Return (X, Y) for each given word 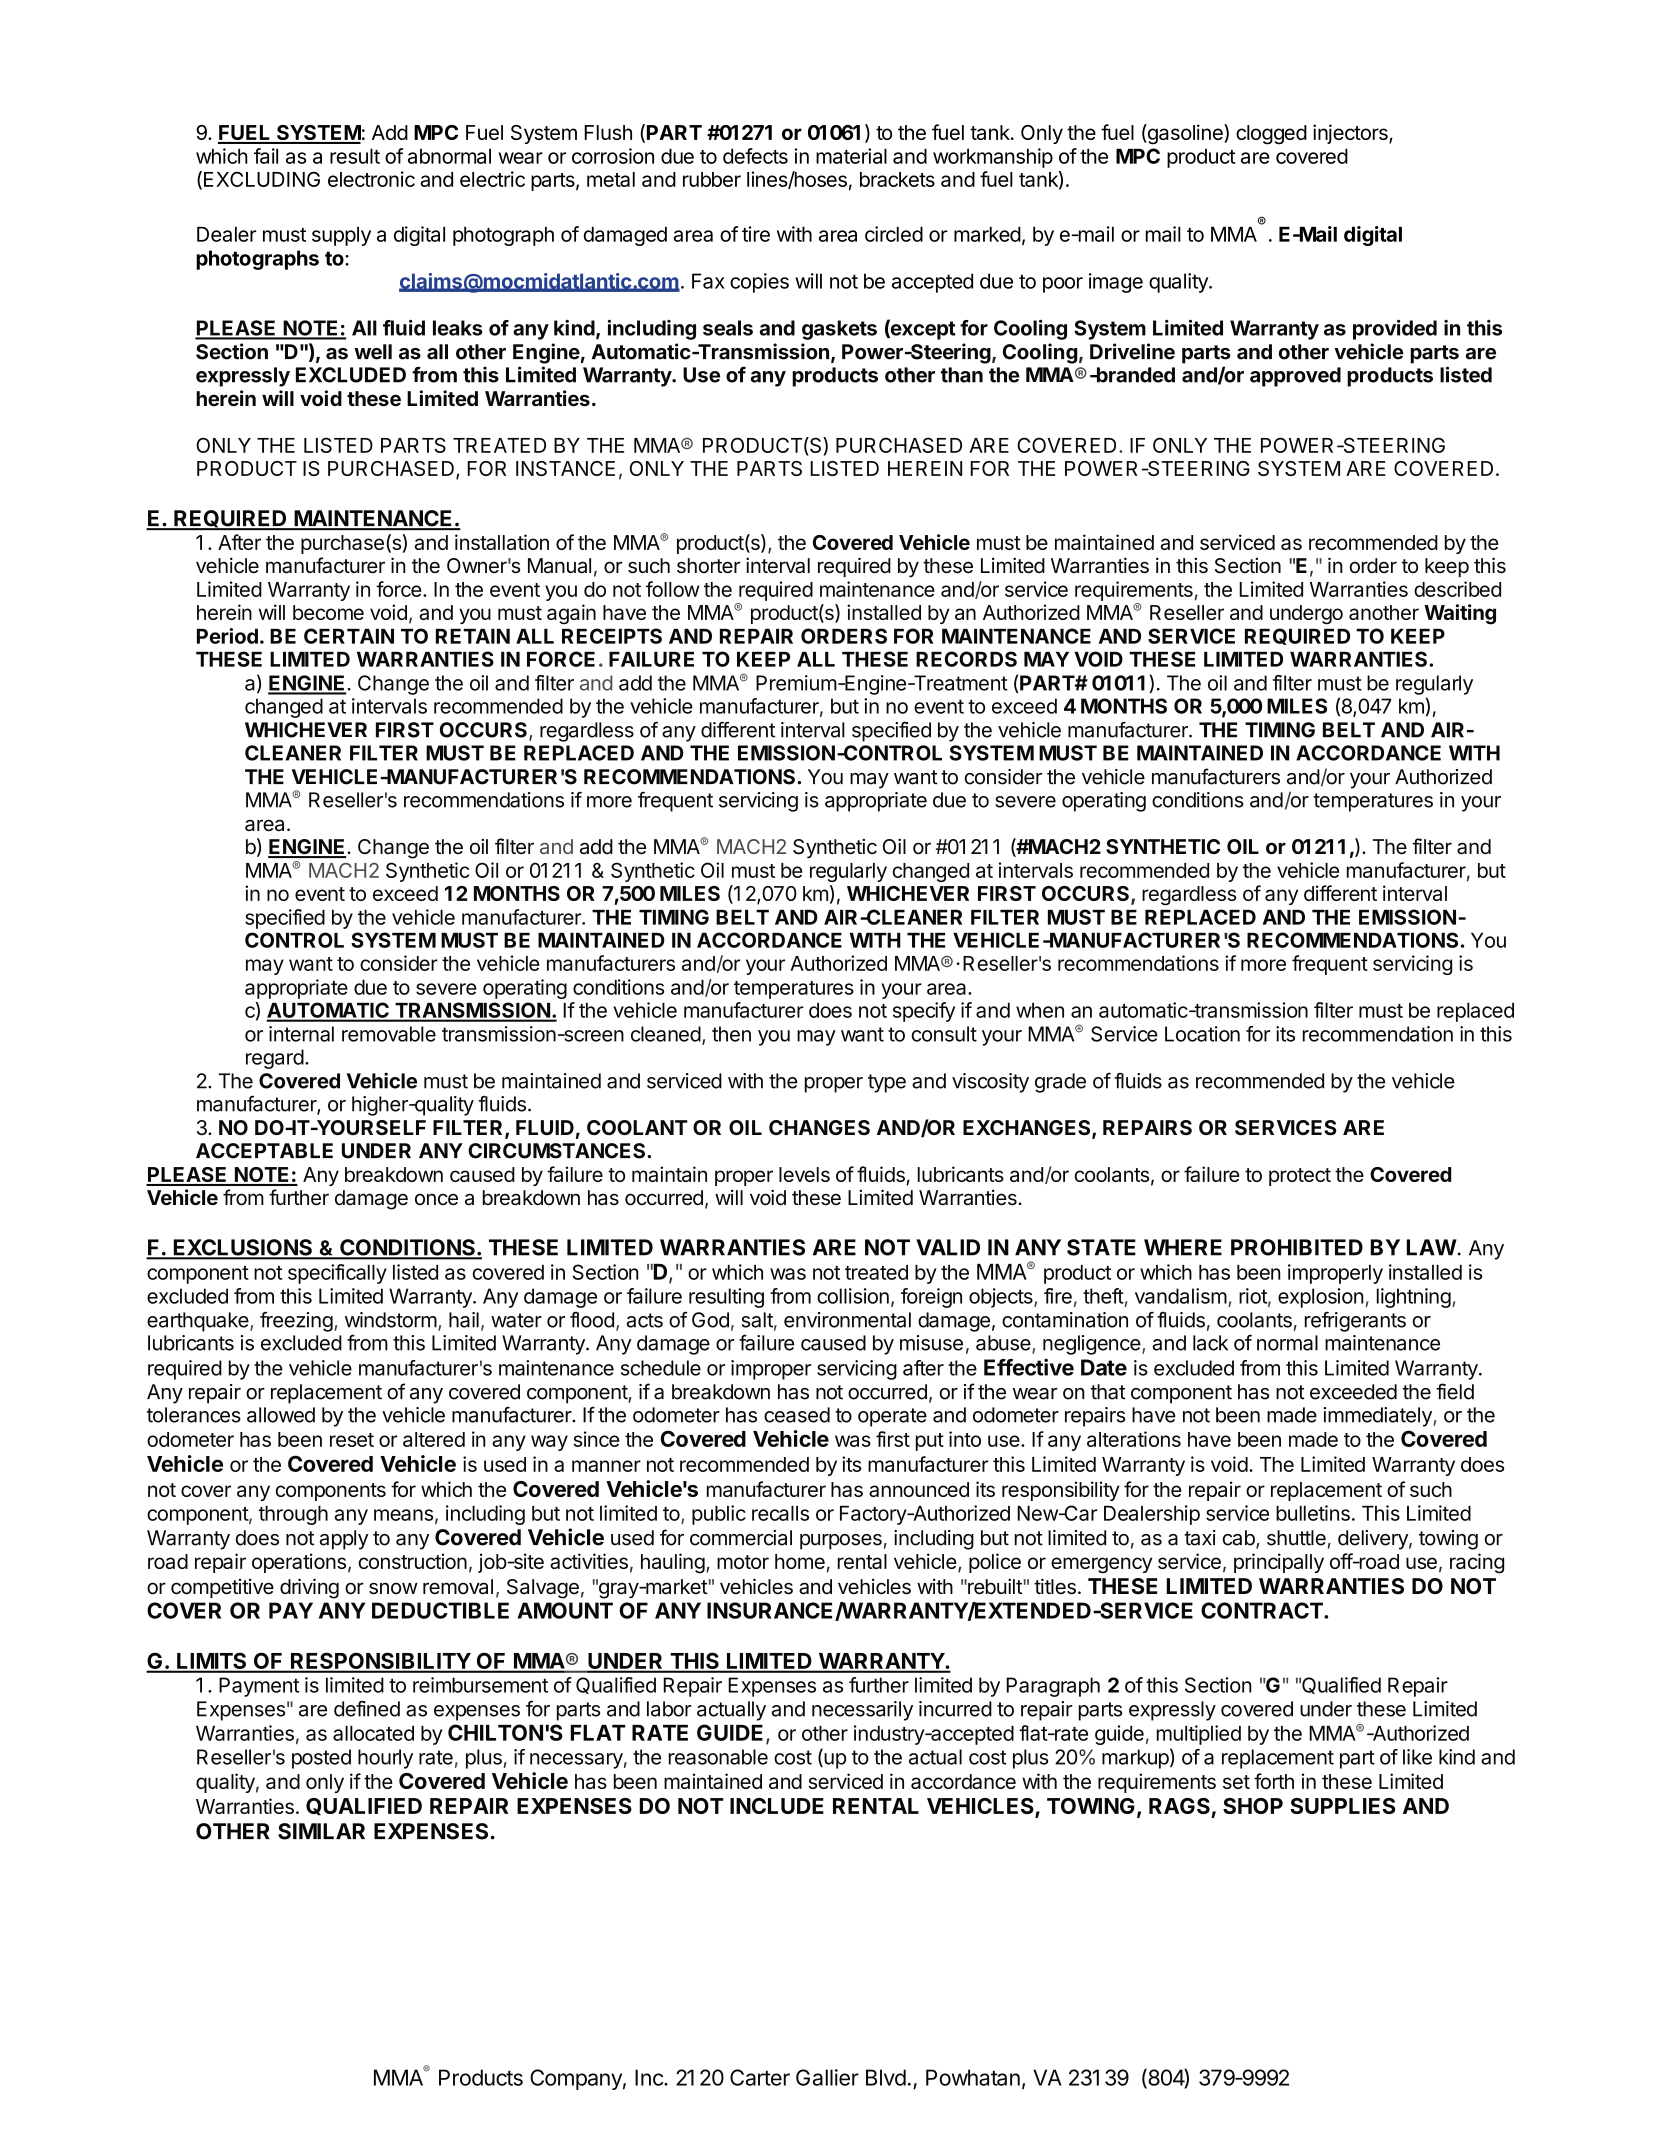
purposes (841, 1542)
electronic (371, 179)
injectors (1351, 134)
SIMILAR (321, 1831)
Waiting (1460, 614)
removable (389, 1034)
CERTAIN (349, 636)
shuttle (1296, 1538)
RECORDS (966, 659)
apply (344, 1540)
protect (1300, 1177)
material (851, 156)
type (887, 1083)
